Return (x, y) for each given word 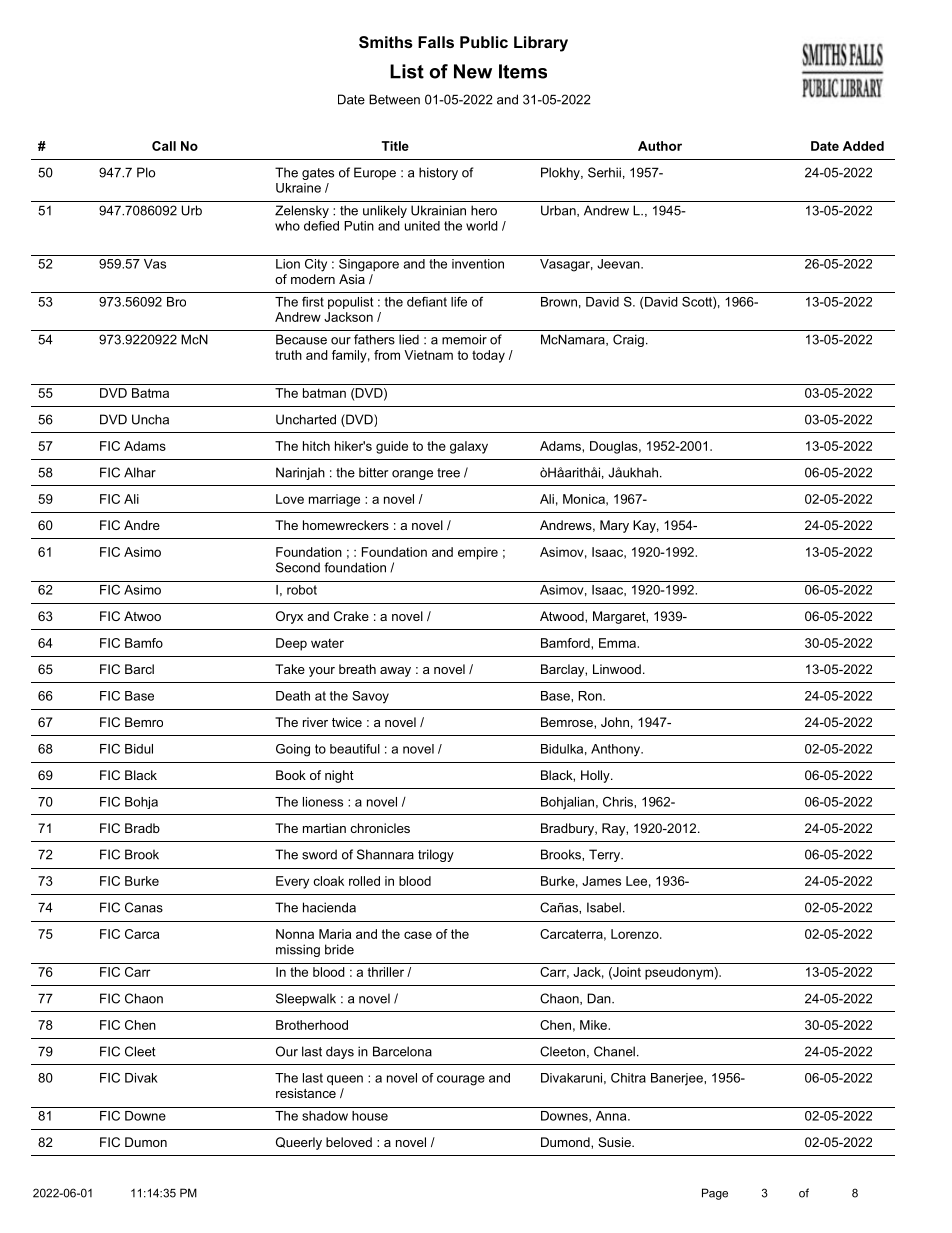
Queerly (299, 1143)
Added (863, 146)
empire (478, 553)
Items (523, 71)
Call (164, 146)
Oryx (289, 617)
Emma (618, 643)
